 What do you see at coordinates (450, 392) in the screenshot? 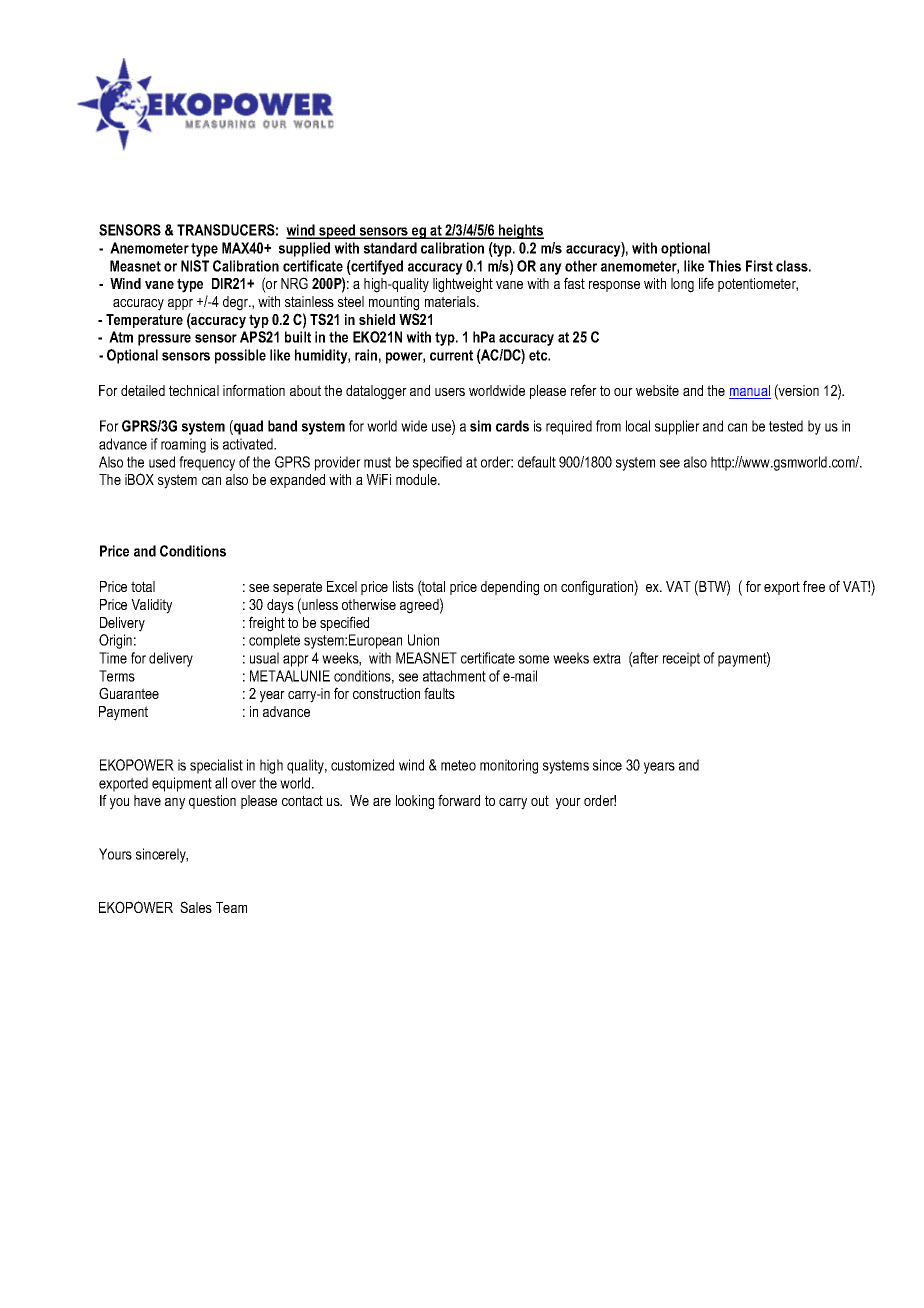
I see `users` at bounding box center [450, 392].
